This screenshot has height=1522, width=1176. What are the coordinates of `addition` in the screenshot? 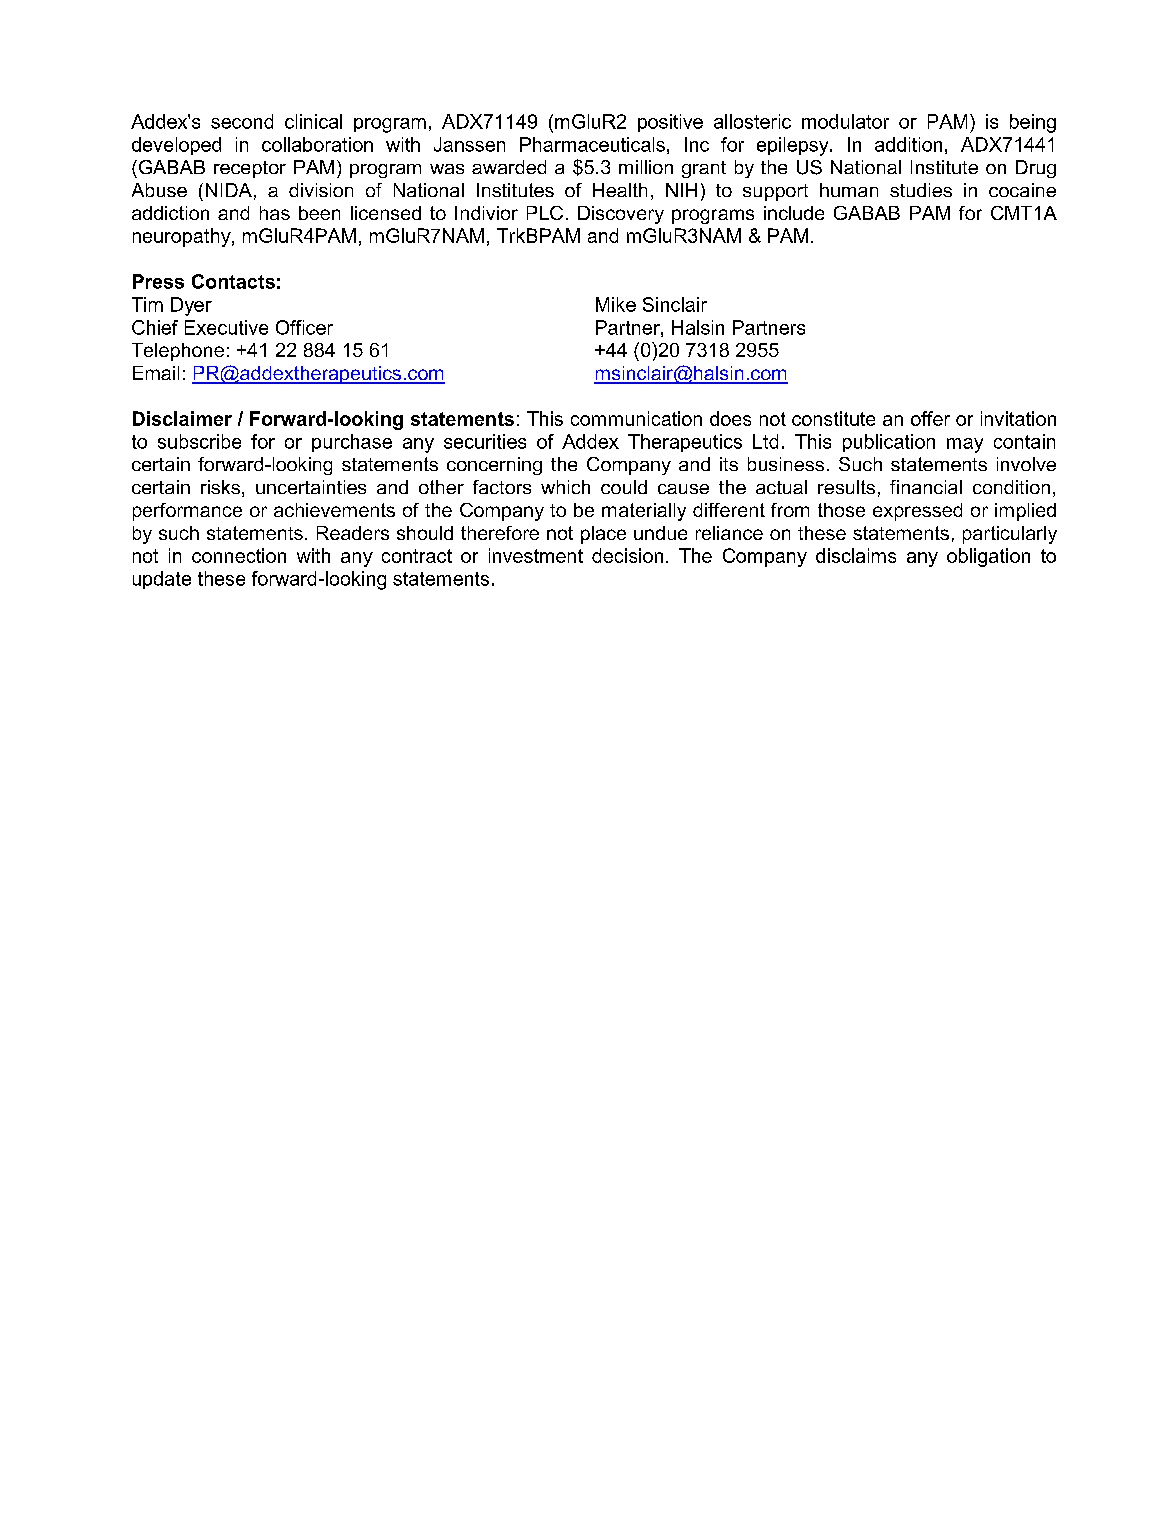 It's located at (908, 144).
